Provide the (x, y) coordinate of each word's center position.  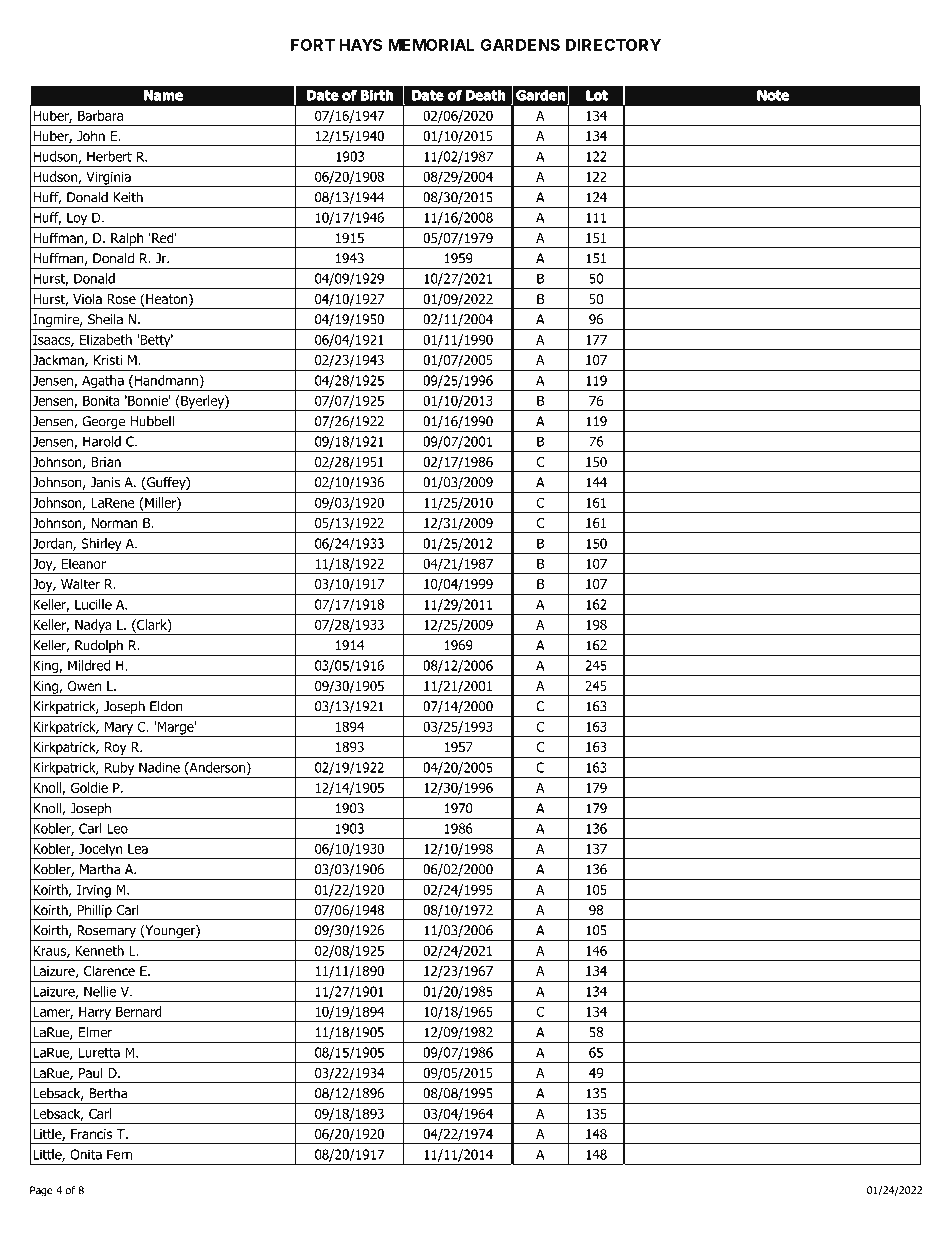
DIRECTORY (613, 45)
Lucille (93, 604)
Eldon (166, 706)
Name (163, 95)
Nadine (159, 767)
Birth (377, 95)
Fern (120, 1154)
